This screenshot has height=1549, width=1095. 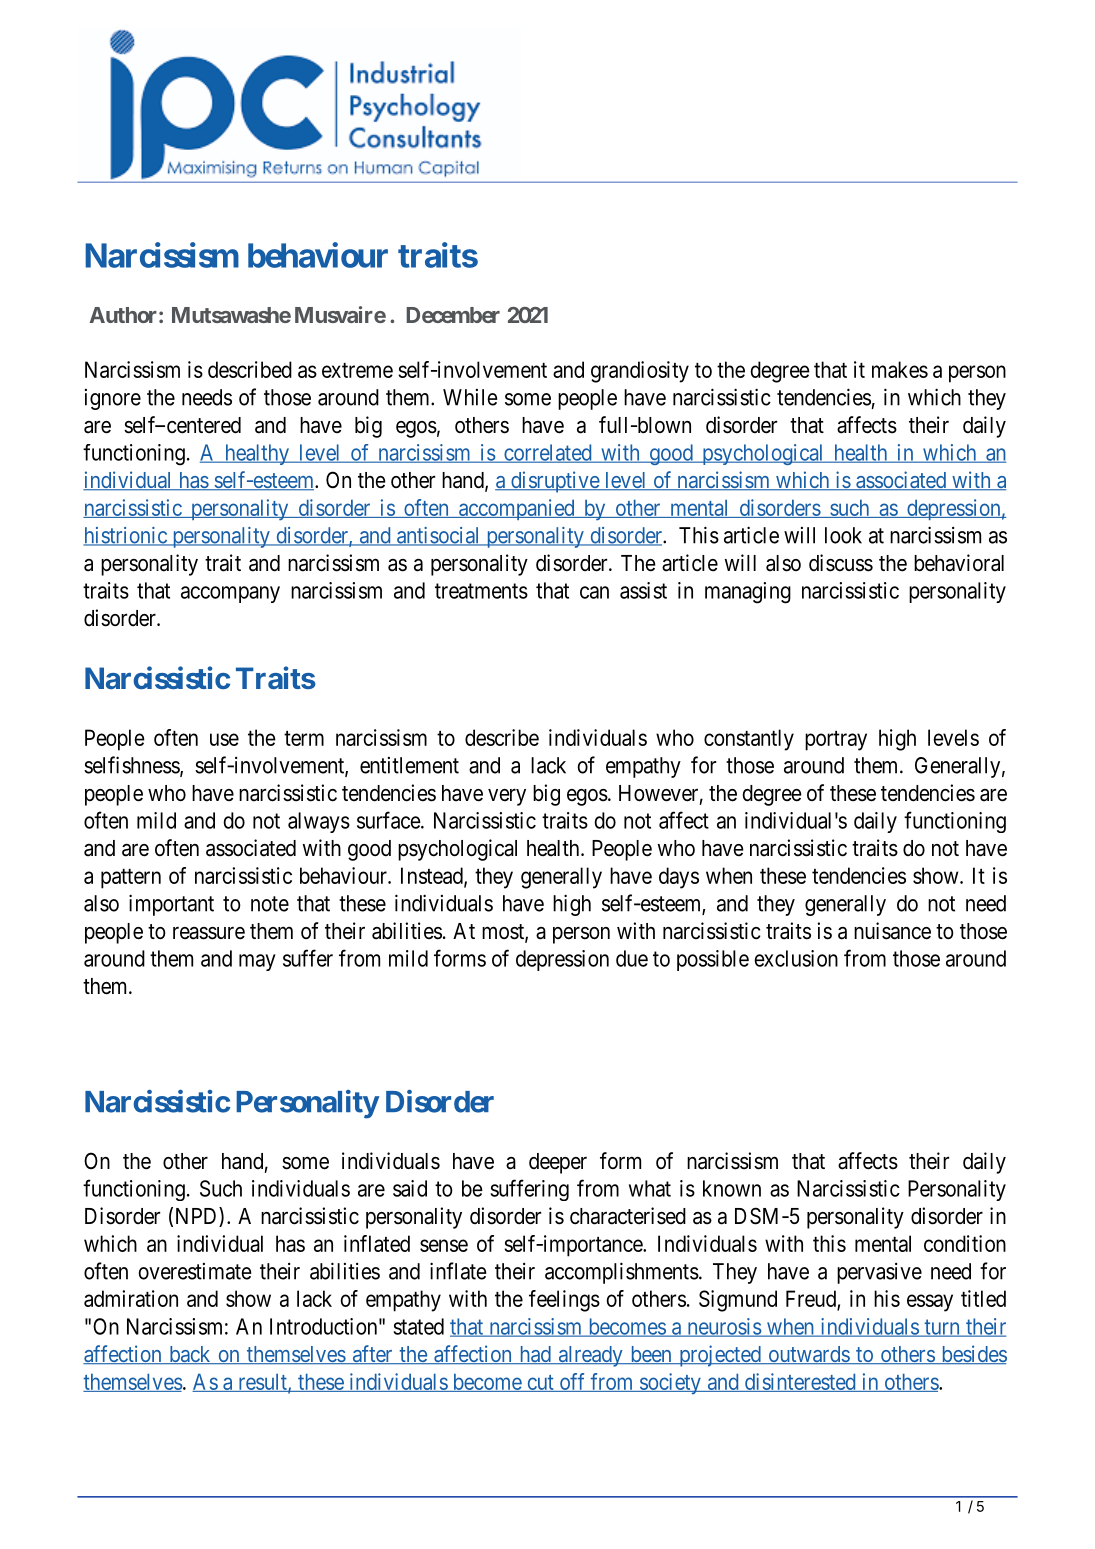 I want to click on grandiosity, so click(x=640, y=372).
